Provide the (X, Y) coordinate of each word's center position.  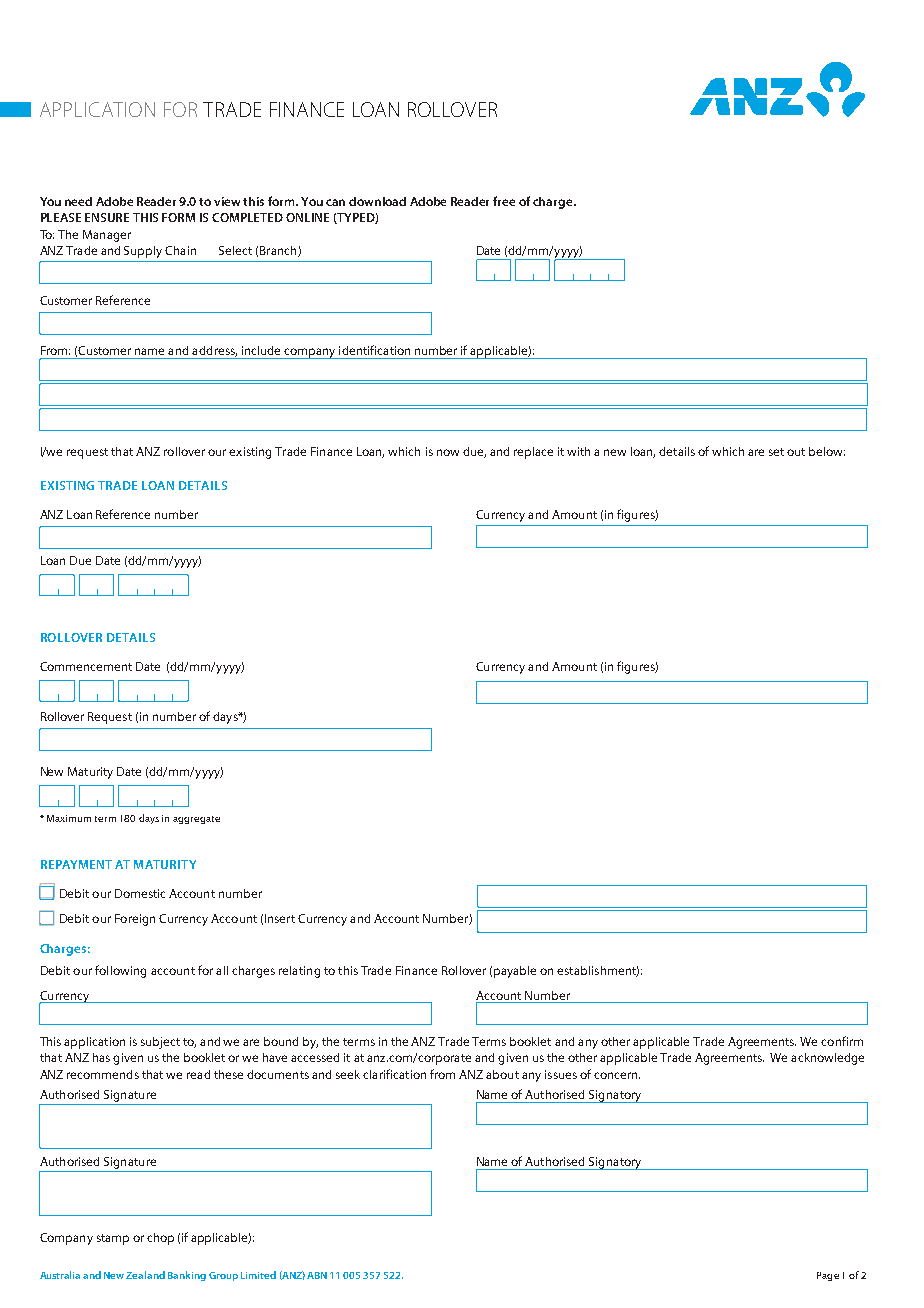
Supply (143, 252)
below (827, 451)
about (502, 1074)
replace (533, 453)
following (120, 971)
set (776, 452)
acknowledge (827, 1059)
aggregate (196, 820)
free (504, 201)
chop (160, 1239)
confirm (842, 1041)
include (261, 350)
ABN (317, 1275)
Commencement (86, 666)
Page (828, 1276)
